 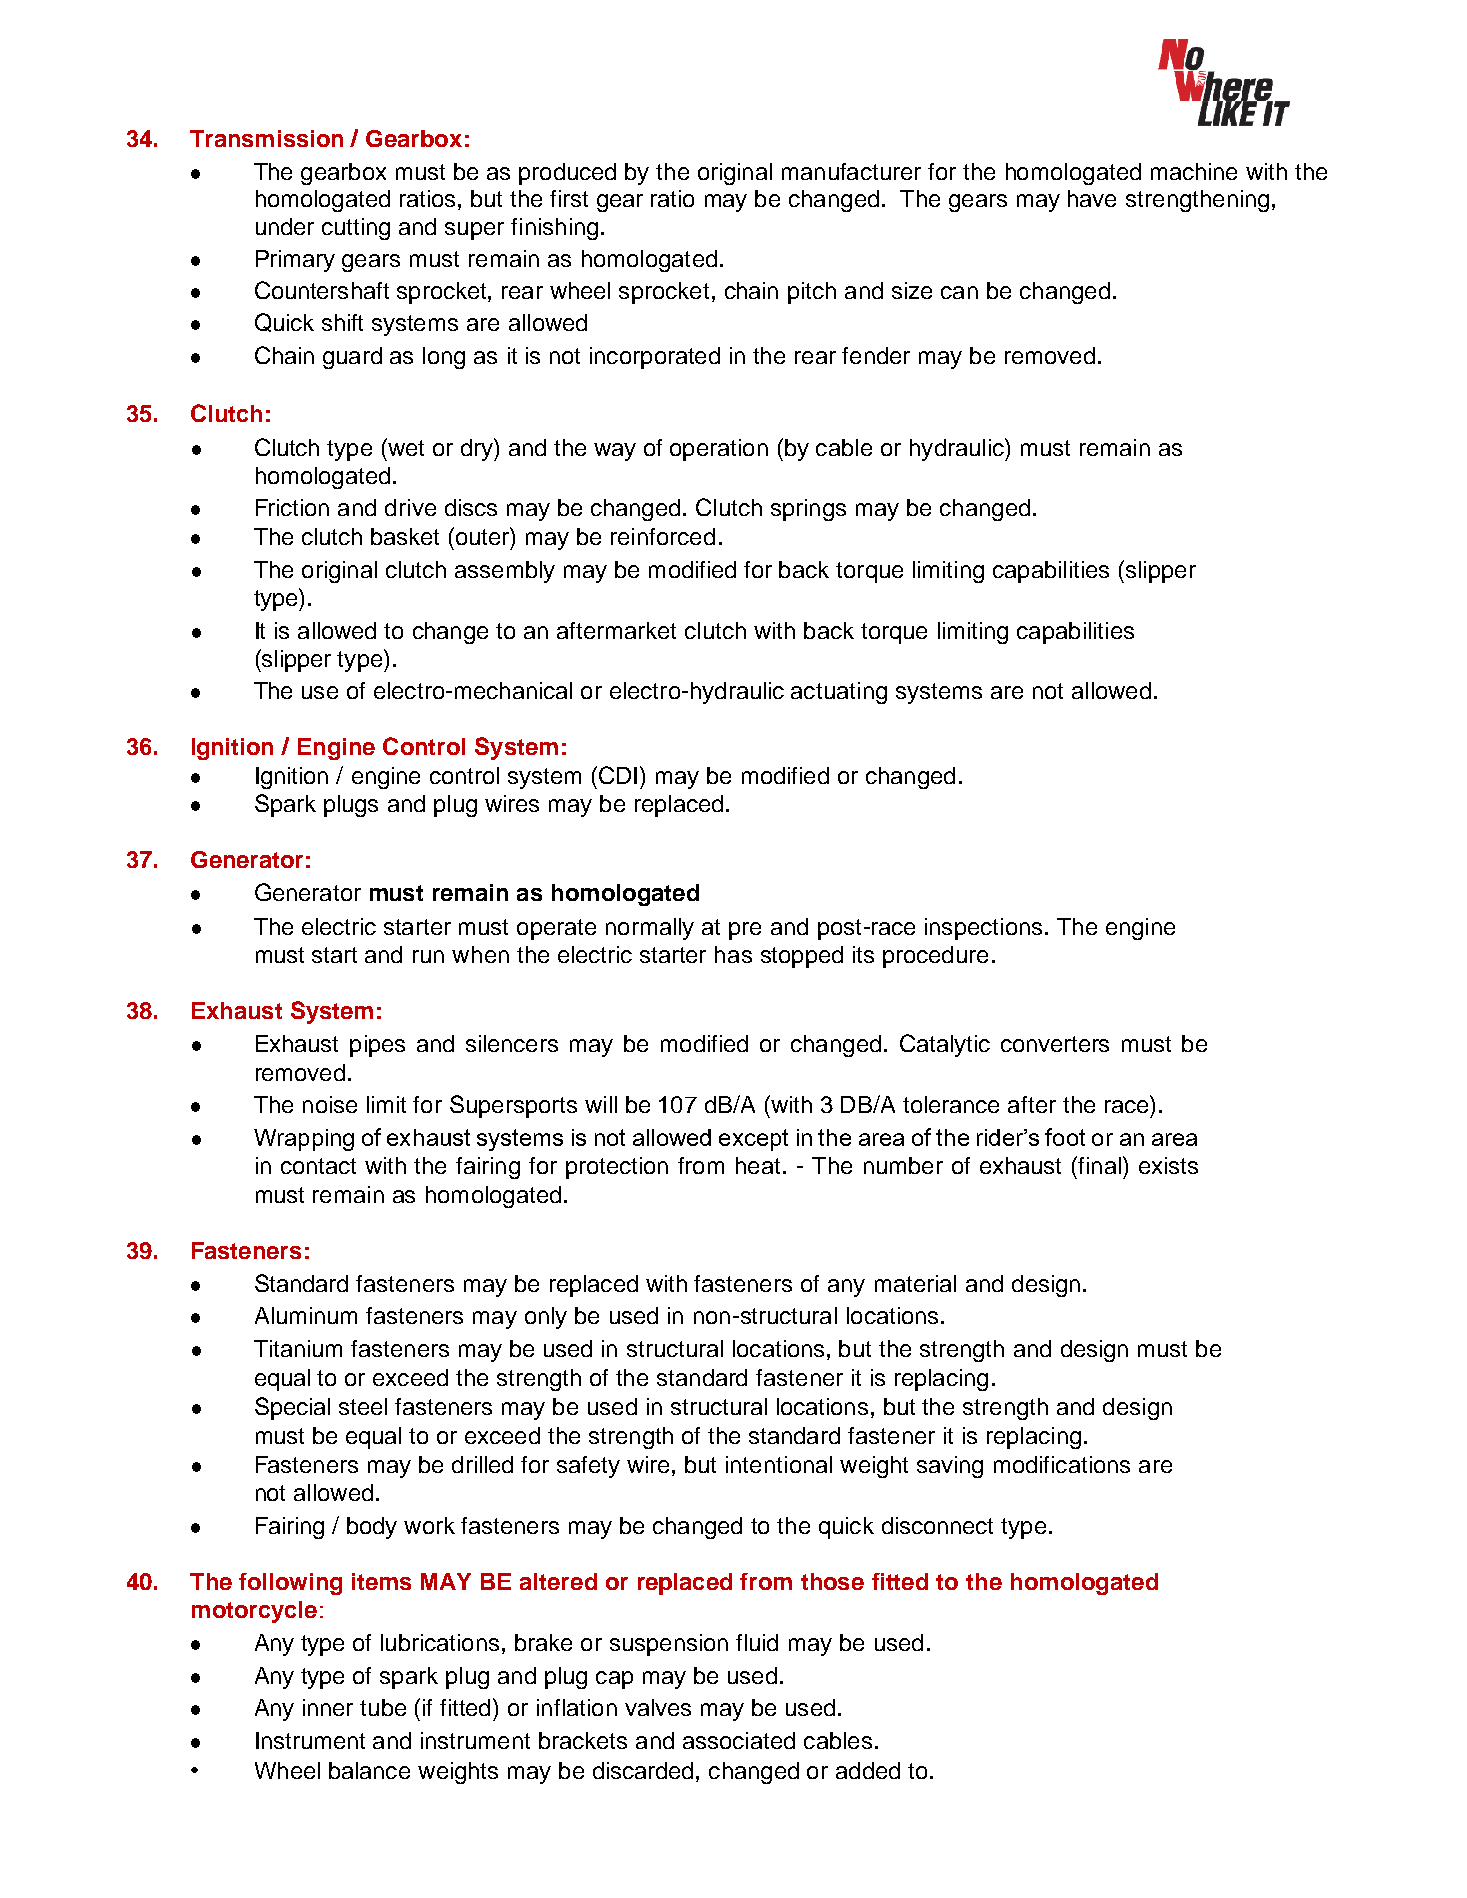 What do you see at coordinates (618, 775) in the screenshot?
I see `CDI` at bounding box center [618, 775].
